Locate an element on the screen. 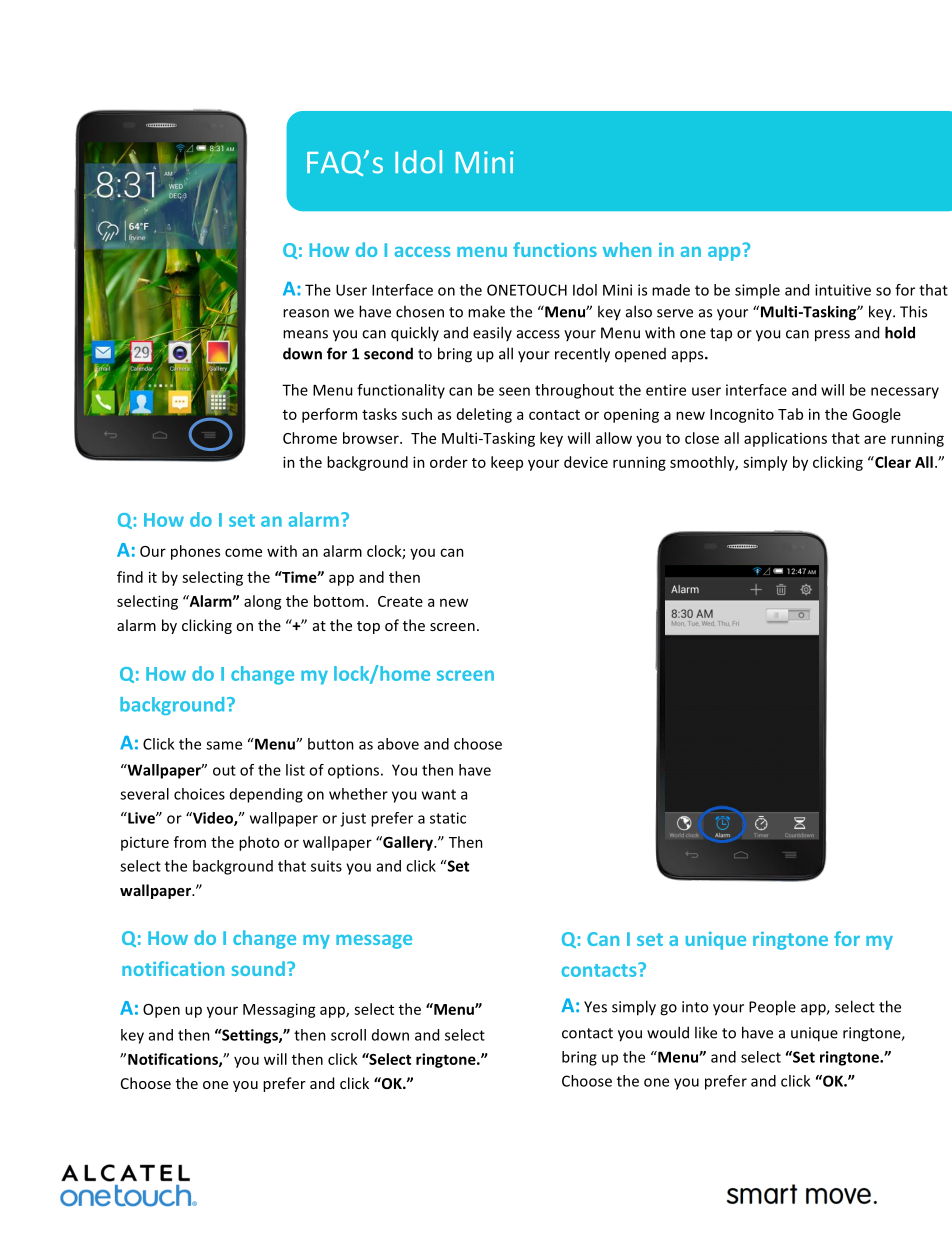 This screenshot has height=1233, width=952. Yes is located at coordinates (595, 1007).
